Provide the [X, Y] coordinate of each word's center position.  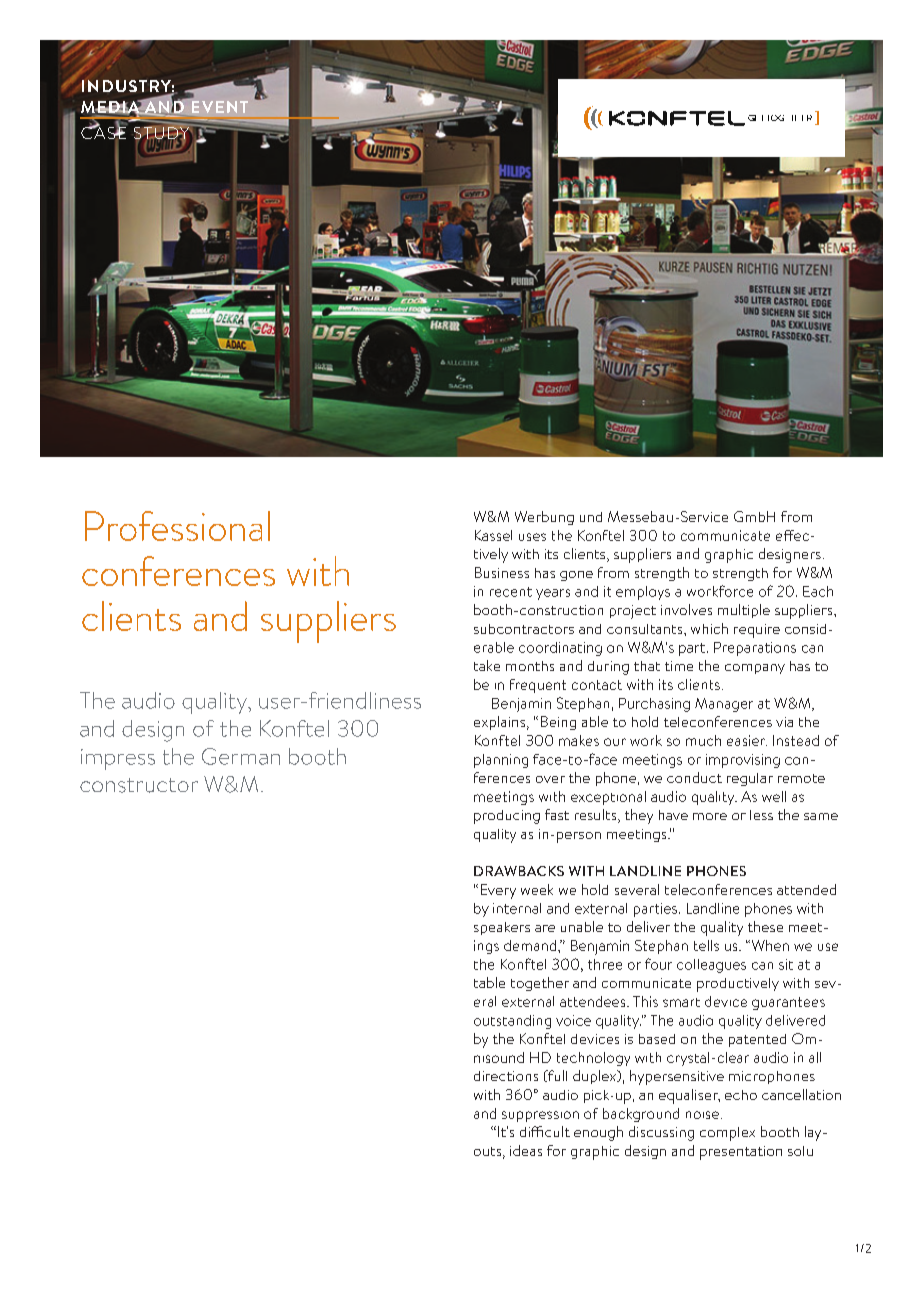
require [757, 631]
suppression [540, 1116]
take [487, 665]
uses [532, 537]
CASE [104, 133]
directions [506, 1076]
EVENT [220, 107]
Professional [177, 526]
